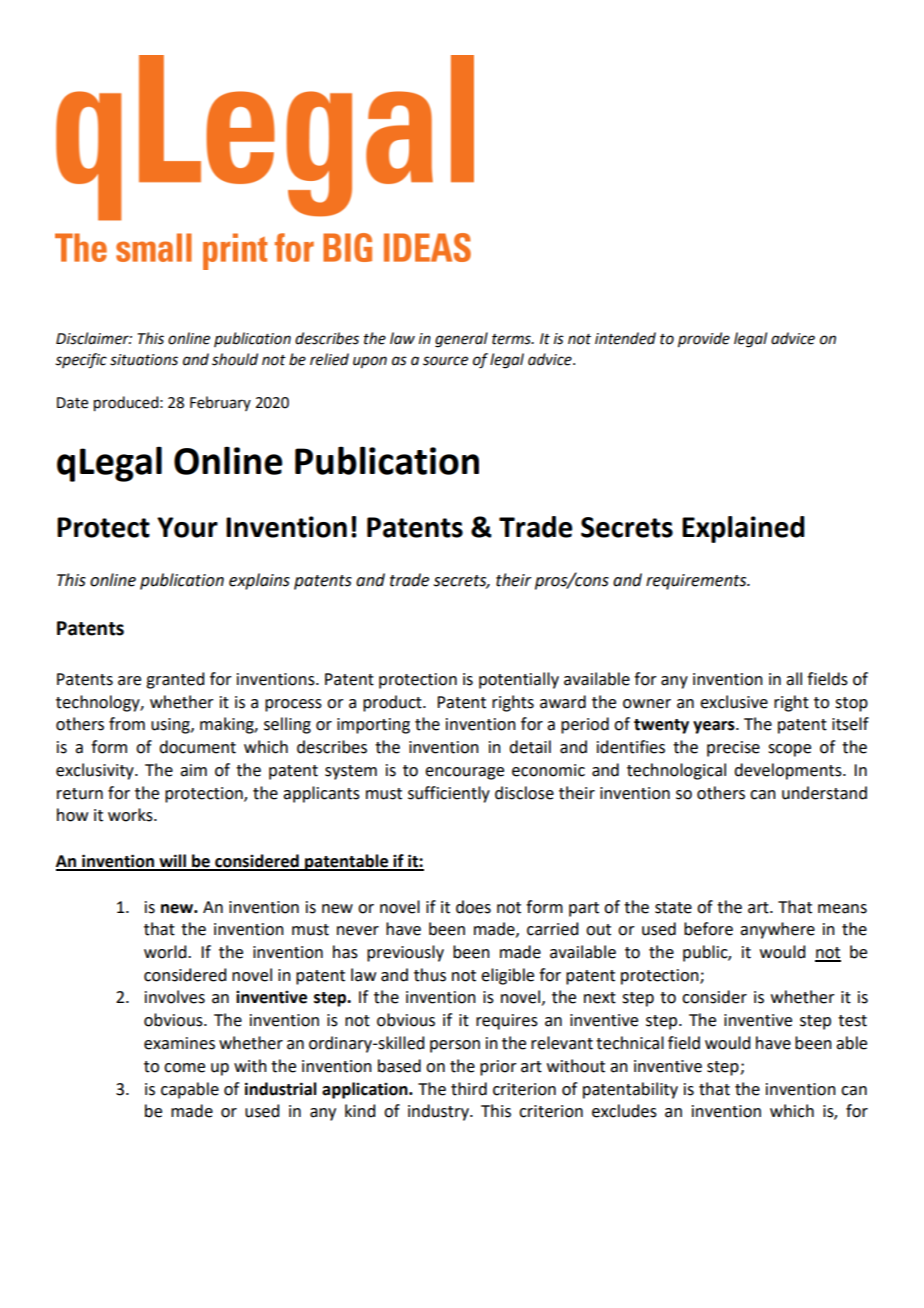 Image resolution: width=924 pixels, height=1308 pixels. Describe the element at coordinates (704, 340) in the screenshot. I see `provide` at that location.
